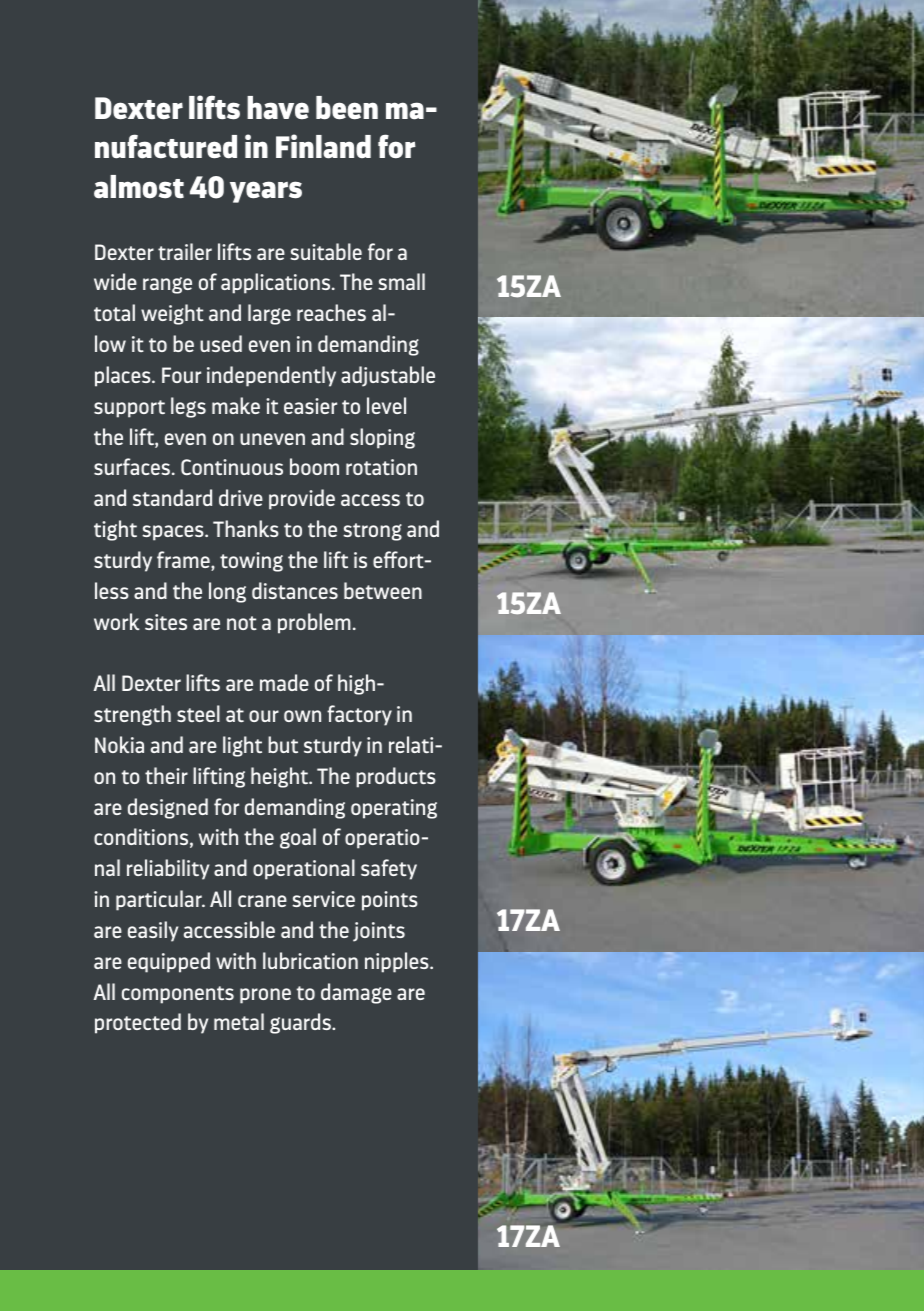  Describe the element at coordinates (139, 187) in the screenshot. I see `almost` at that location.
